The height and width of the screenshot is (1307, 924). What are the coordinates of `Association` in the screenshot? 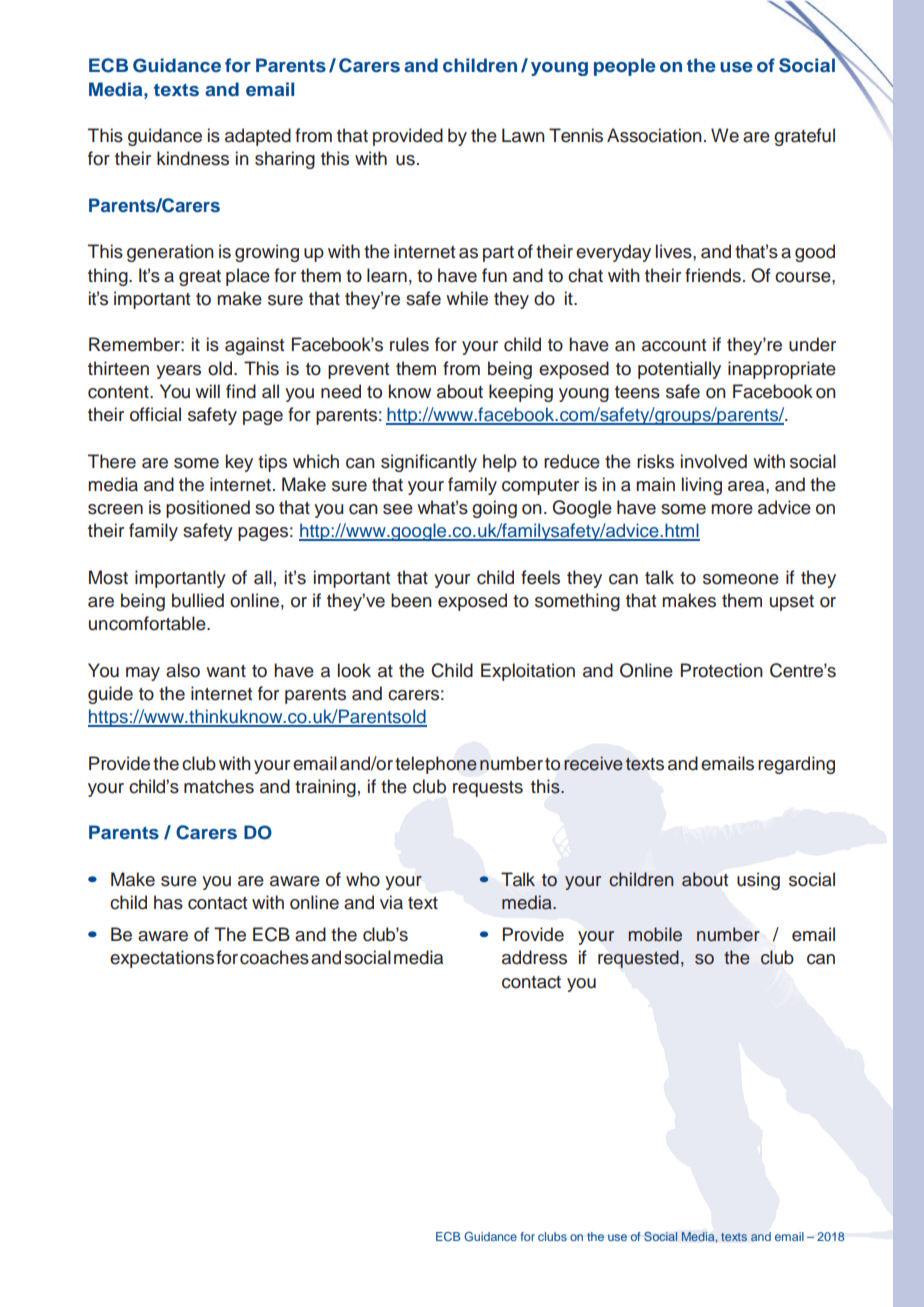 It's located at (654, 135).
